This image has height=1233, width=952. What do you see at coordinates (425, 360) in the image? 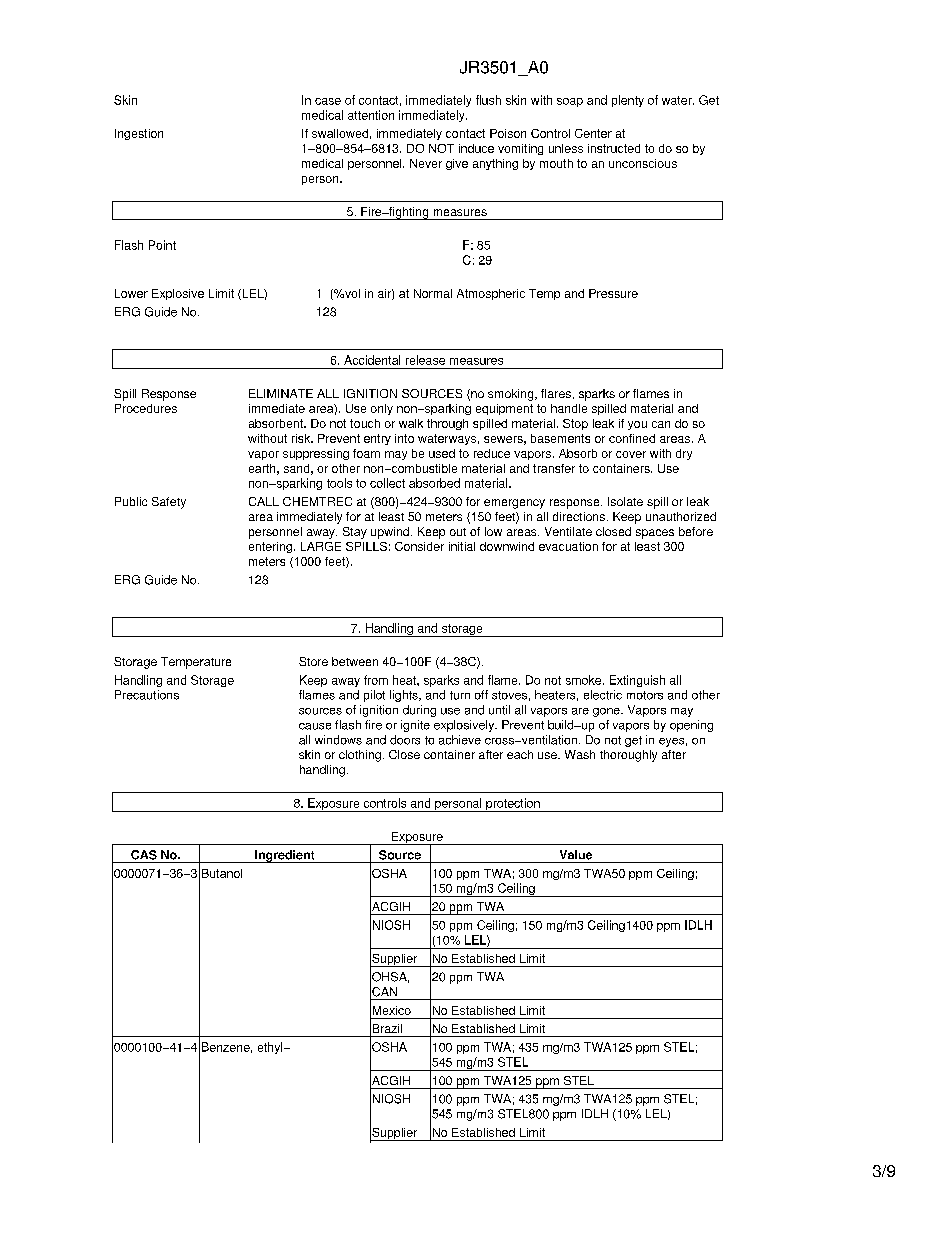
I see `release` at bounding box center [425, 360].
